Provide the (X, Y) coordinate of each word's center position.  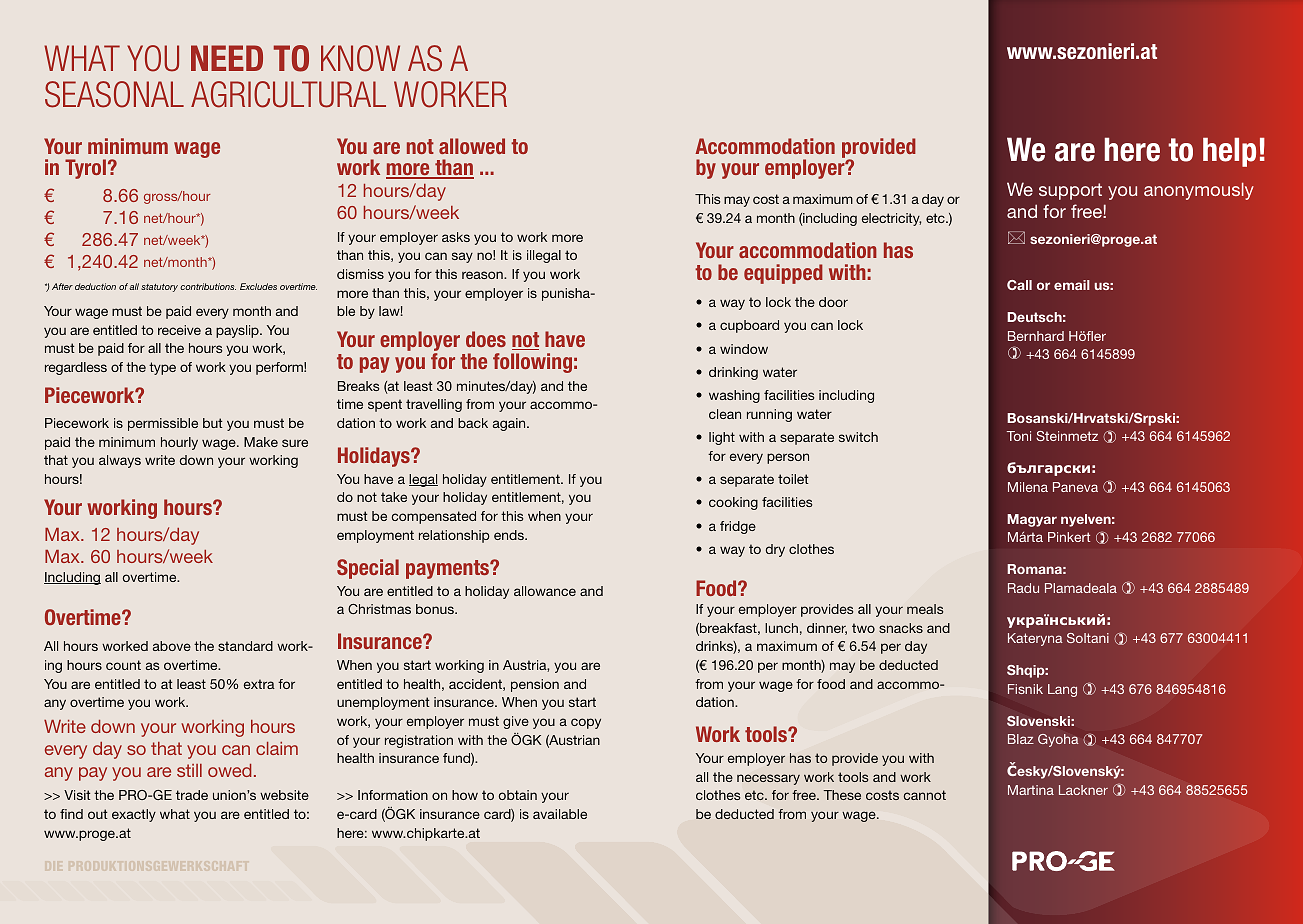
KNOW (360, 58)
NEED (227, 58)
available (560, 814)
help (1229, 152)
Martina (1031, 790)
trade (192, 795)
